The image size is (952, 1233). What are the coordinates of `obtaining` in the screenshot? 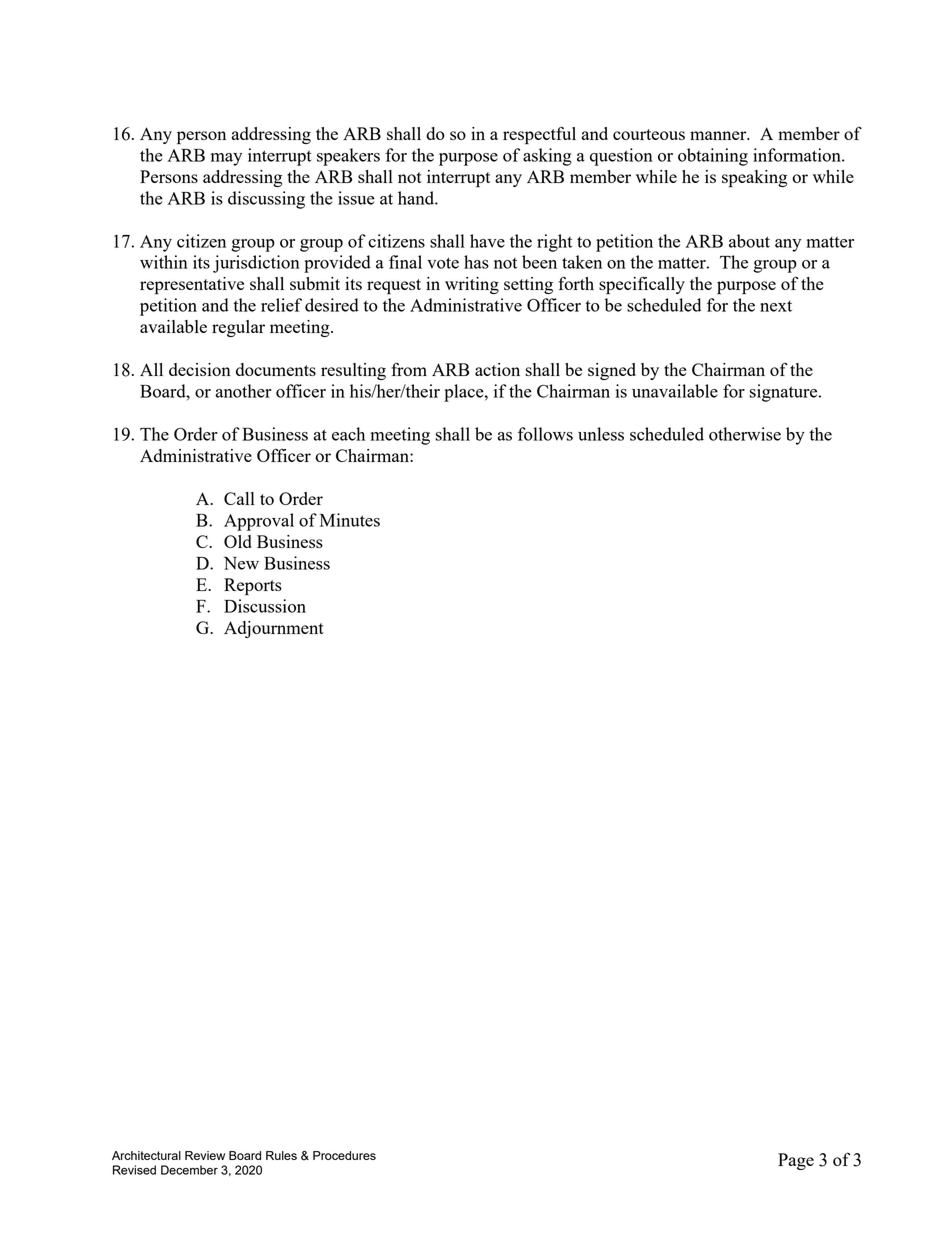 It's located at (713, 157).
